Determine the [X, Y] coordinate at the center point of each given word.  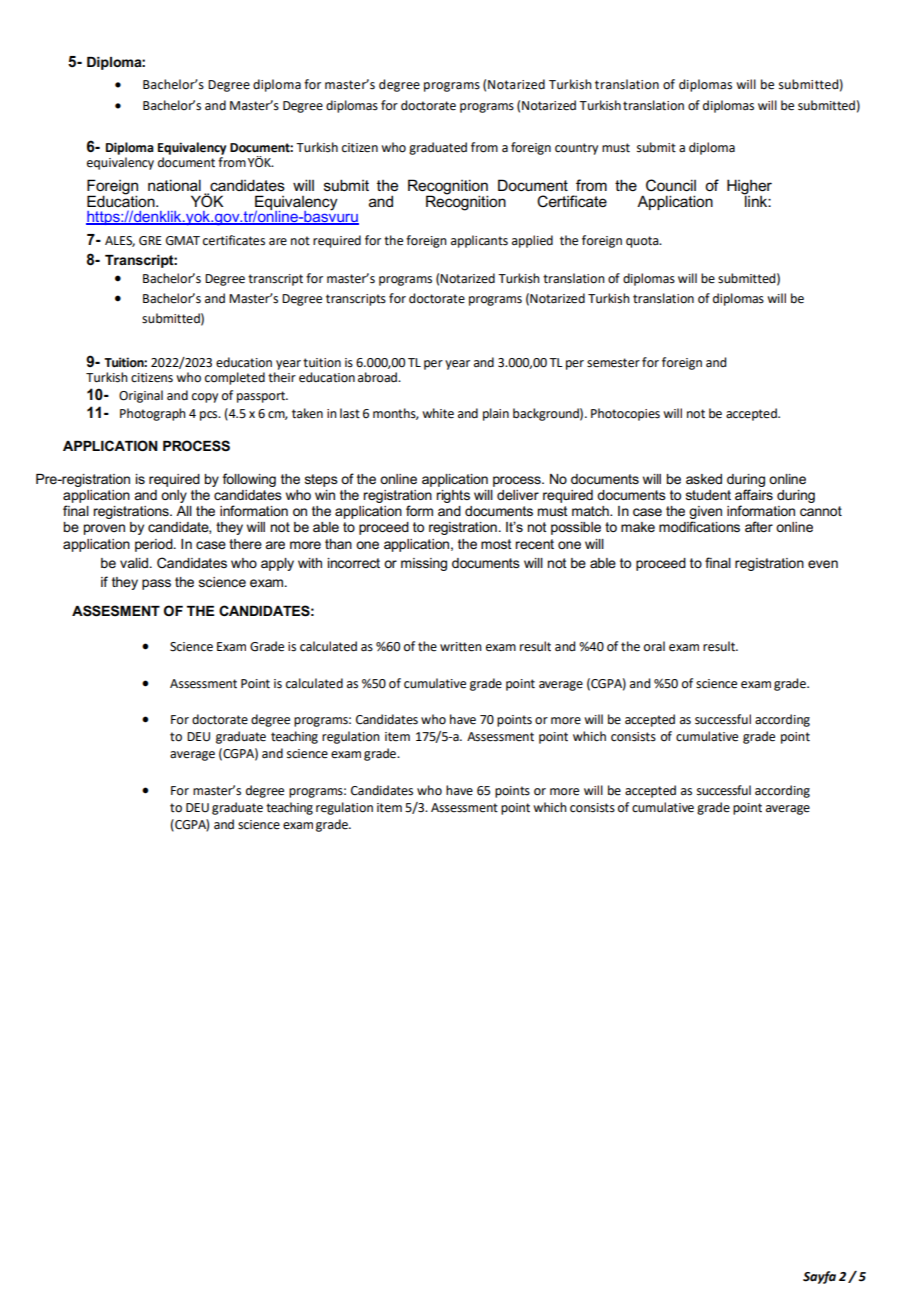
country [576, 149]
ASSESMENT [116, 611]
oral [654, 646]
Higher [749, 188]
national [174, 185]
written [461, 647]
